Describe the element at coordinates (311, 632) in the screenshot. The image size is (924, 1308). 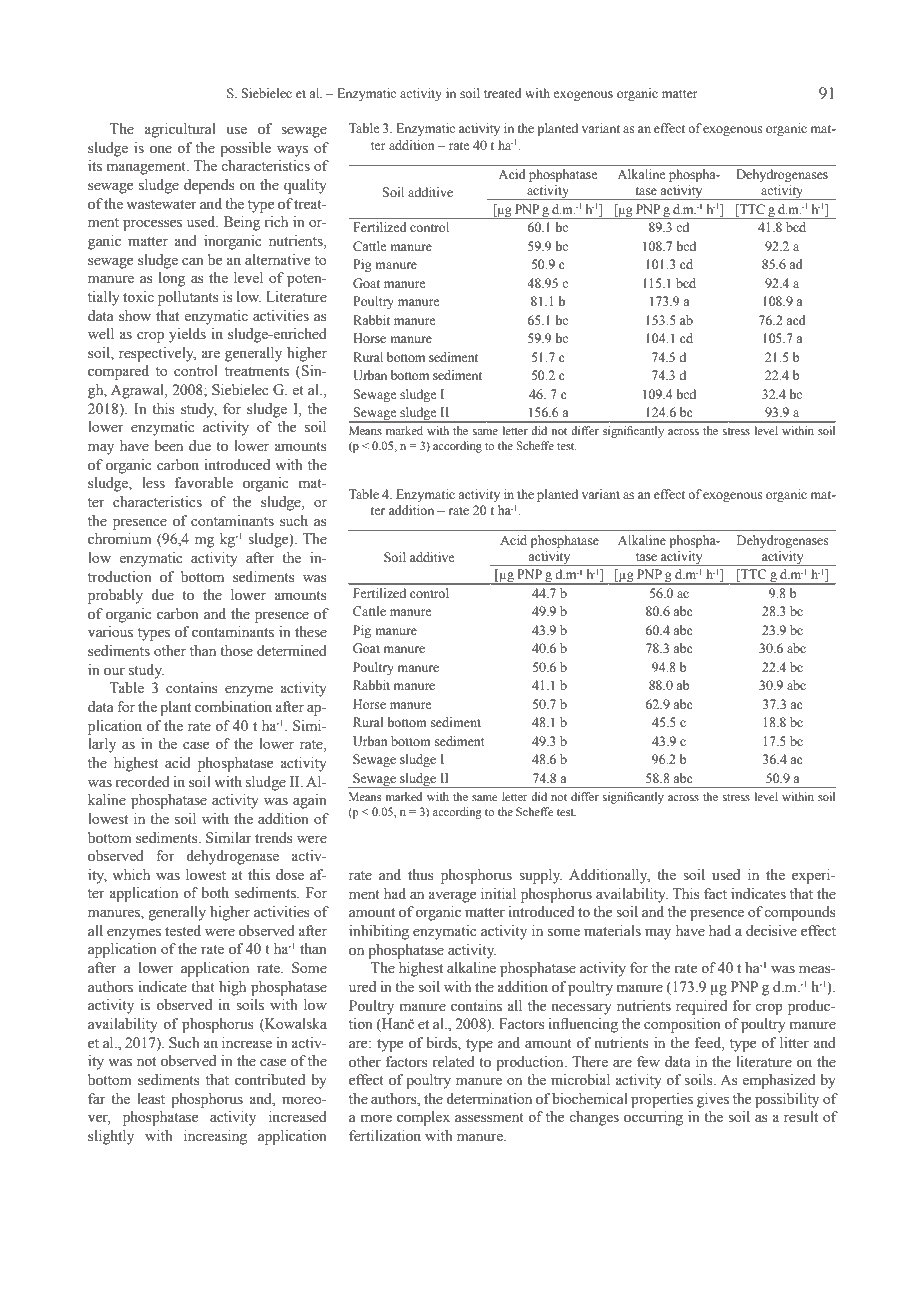
I see `these` at that location.
